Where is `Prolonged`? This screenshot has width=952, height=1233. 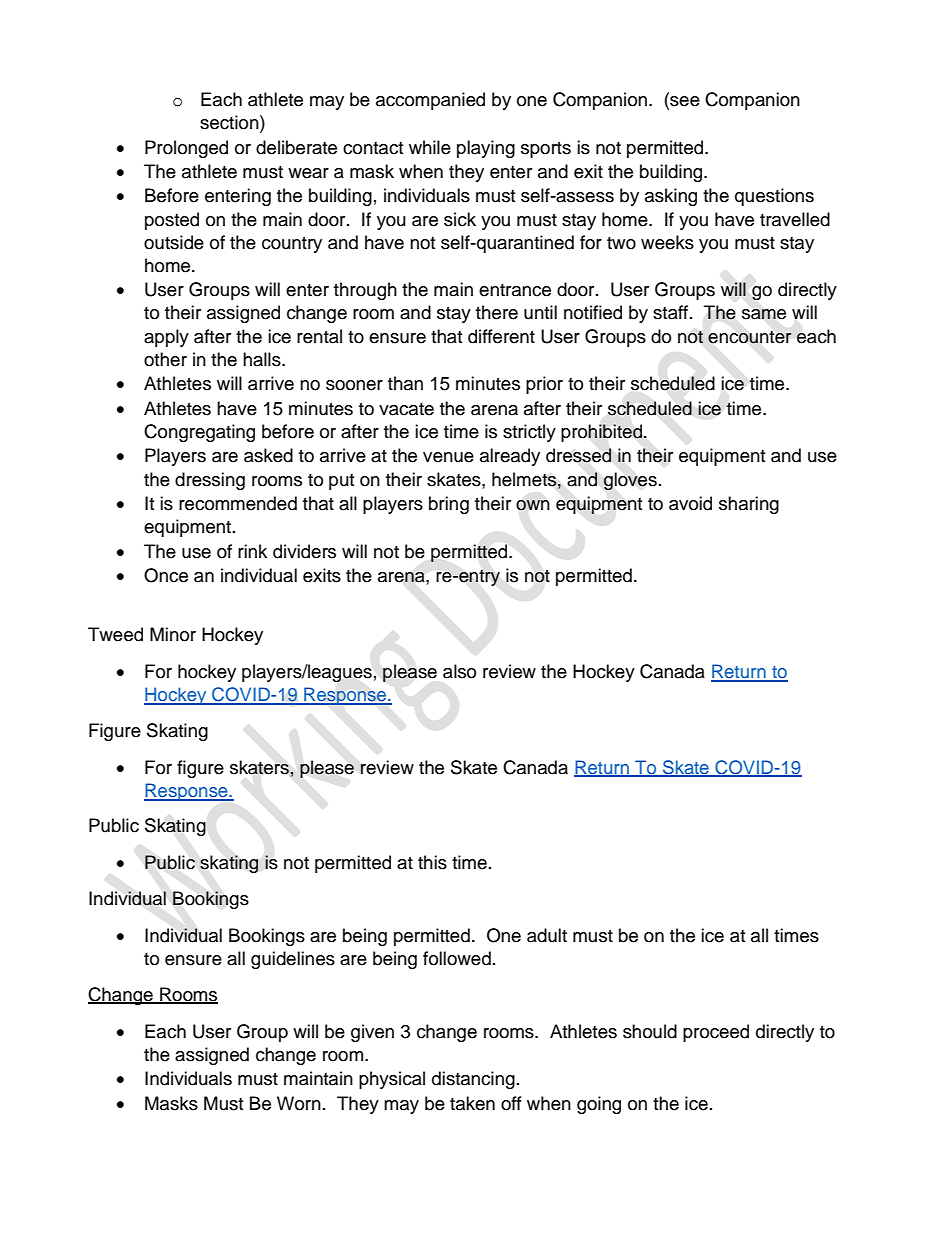
Prolonged is located at coordinates (186, 149).
